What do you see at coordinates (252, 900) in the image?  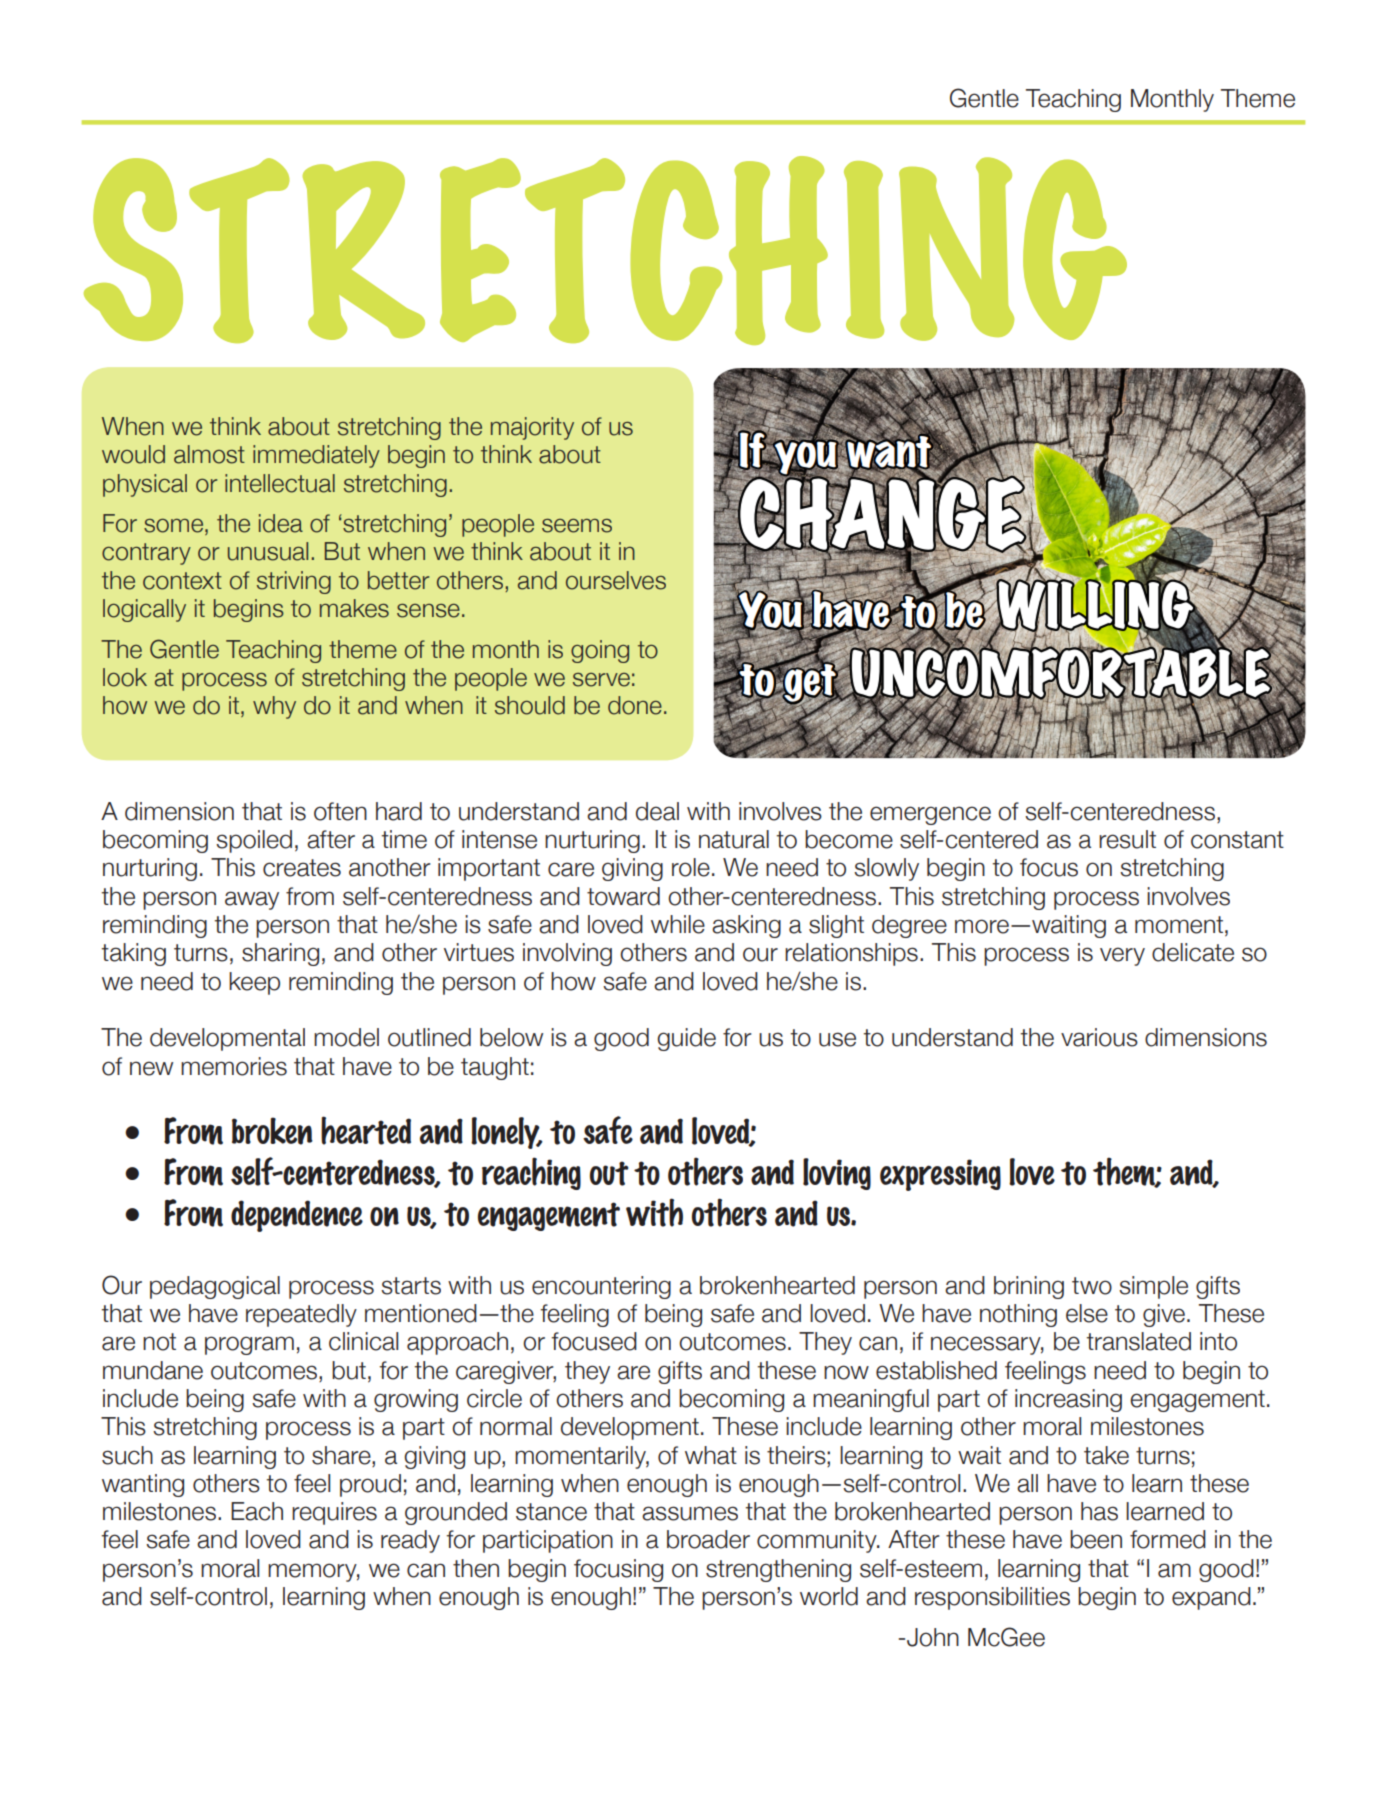 I see `away` at bounding box center [252, 900].
